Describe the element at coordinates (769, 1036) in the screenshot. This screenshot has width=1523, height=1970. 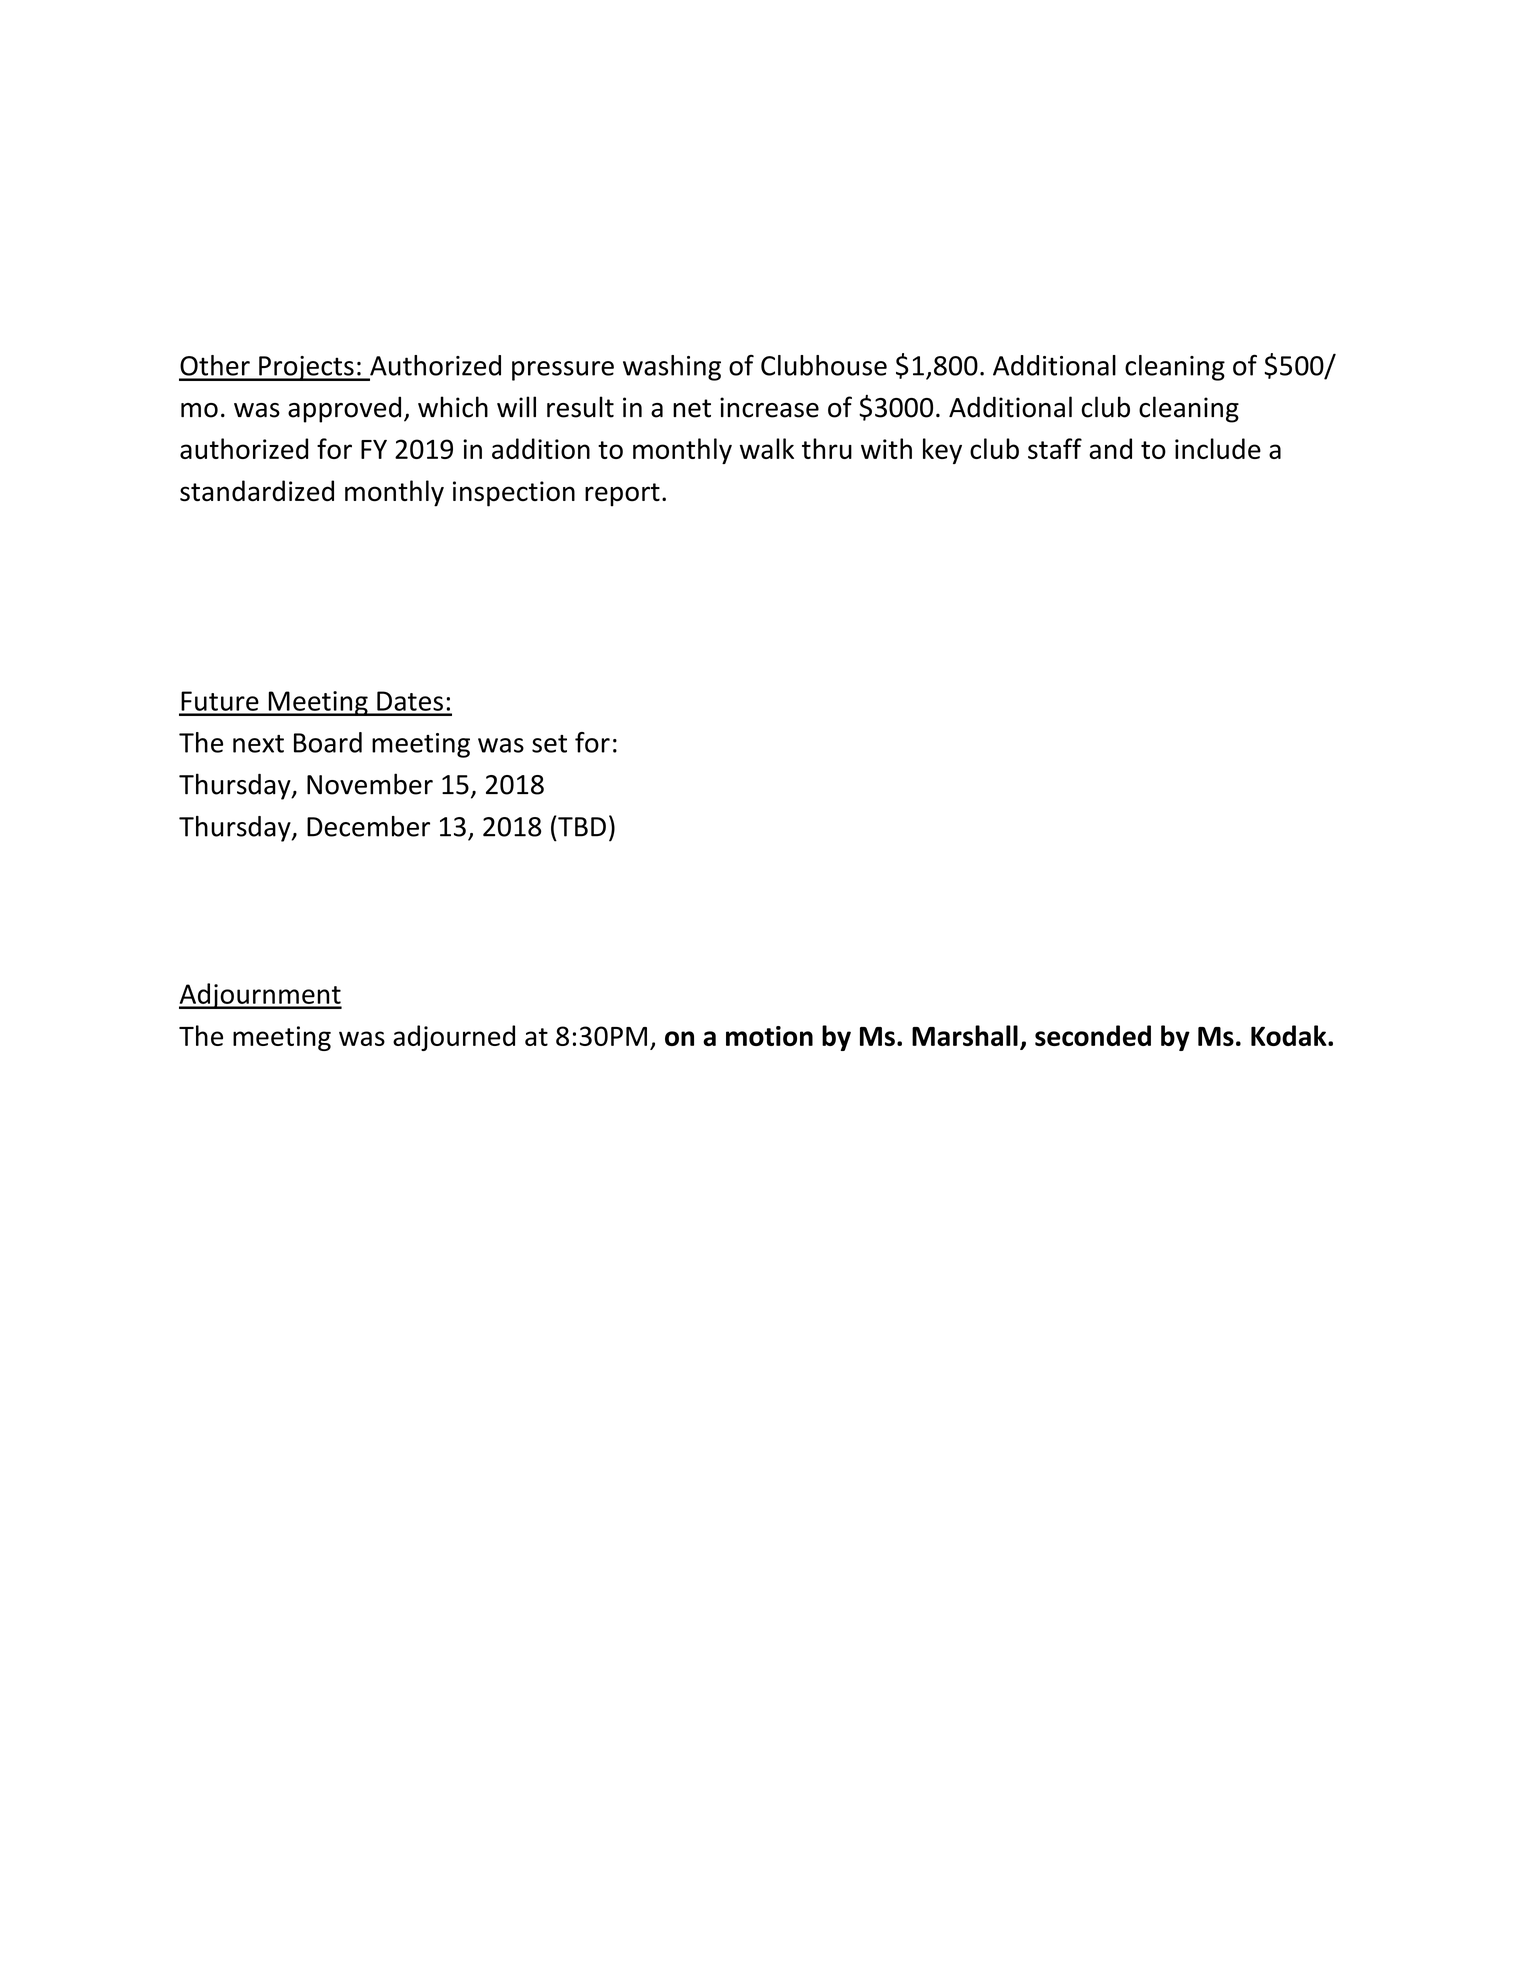
I see `motion` at that location.
